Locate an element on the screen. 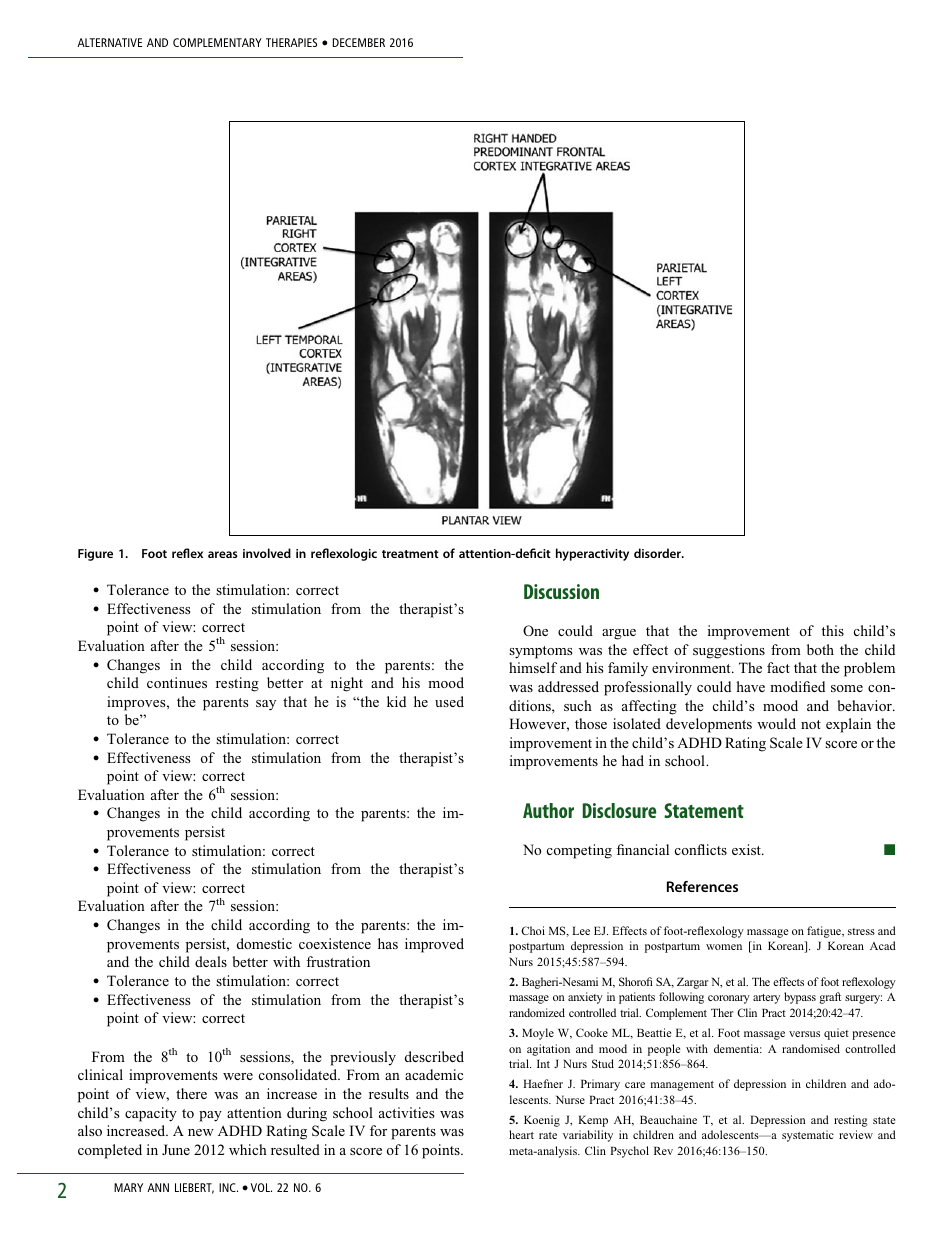 The height and width of the screenshot is (1233, 952). areas is located at coordinates (223, 554).
